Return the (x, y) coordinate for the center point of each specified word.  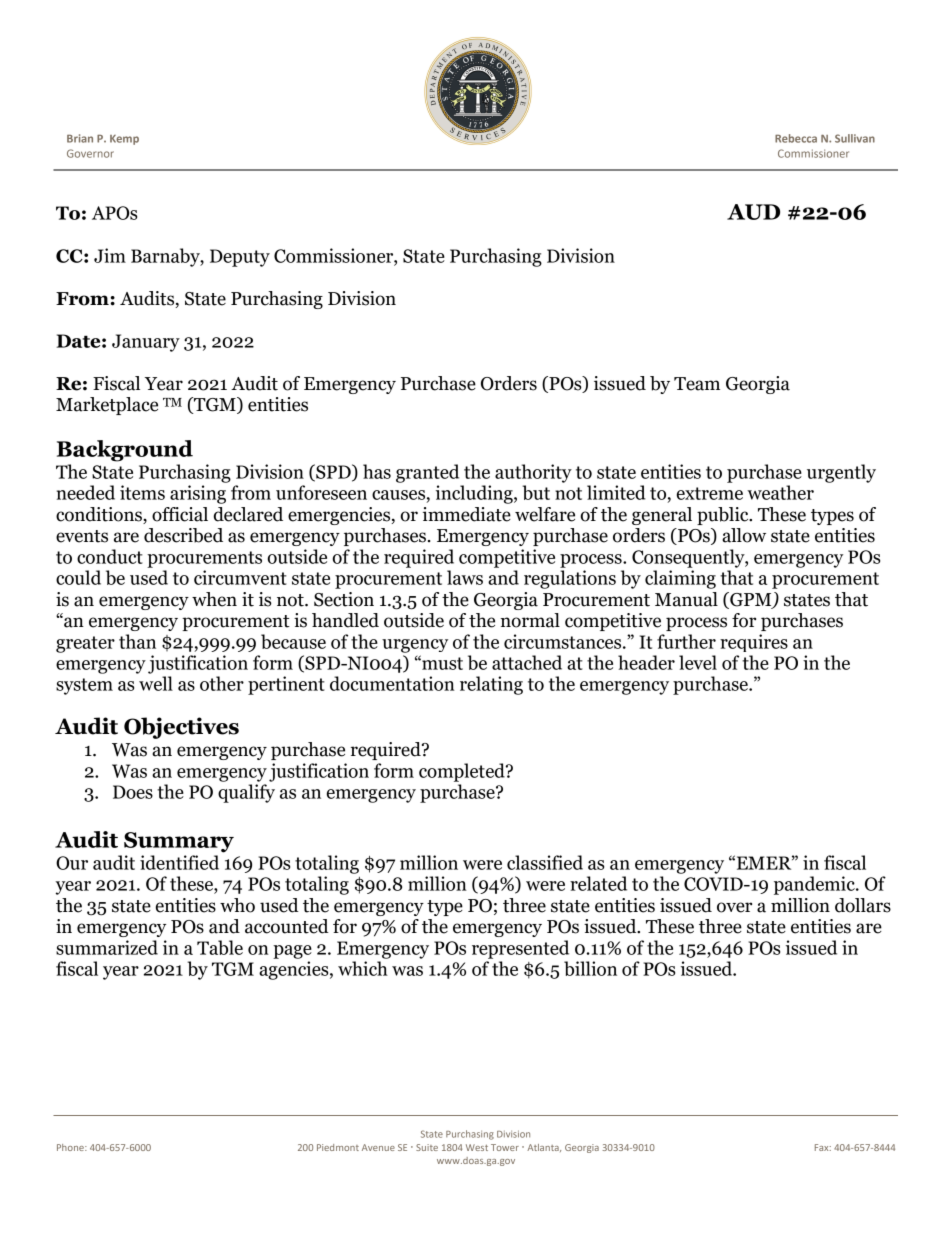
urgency (415, 646)
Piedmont (338, 1147)
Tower (505, 1147)
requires (754, 643)
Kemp (124, 140)
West (477, 1147)
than (137, 641)
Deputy (240, 258)
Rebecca (796, 138)
